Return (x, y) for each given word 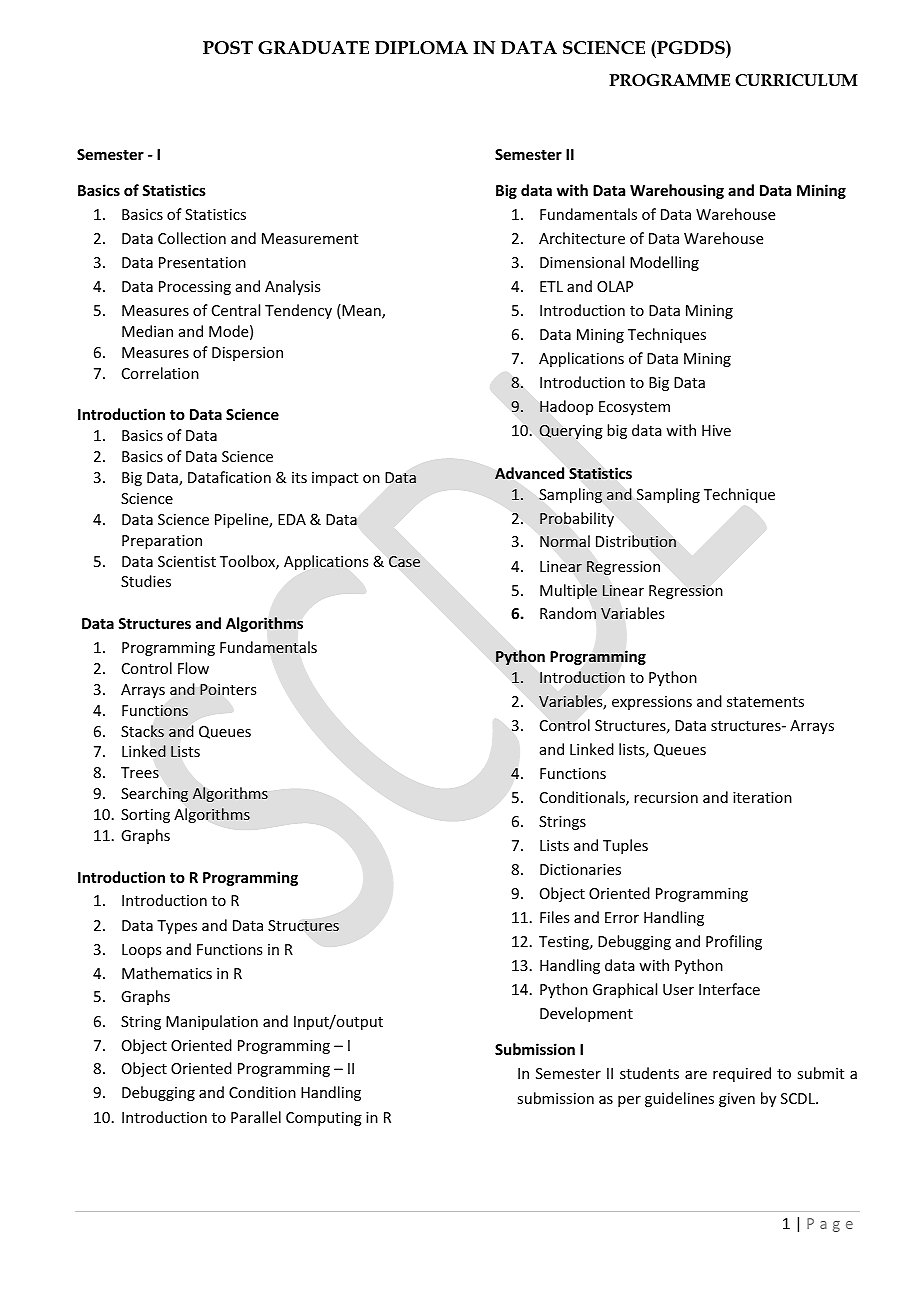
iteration (762, 797)
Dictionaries (580, 869)
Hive (716, 430)
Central (236, 310)
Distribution (636, 541)
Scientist (187, 561)
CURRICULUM (796, 80)
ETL (551, 286)
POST (228, 48)
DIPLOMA (421, 48)
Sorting (145, 816)
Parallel (256, 1117)
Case (404, 561)
